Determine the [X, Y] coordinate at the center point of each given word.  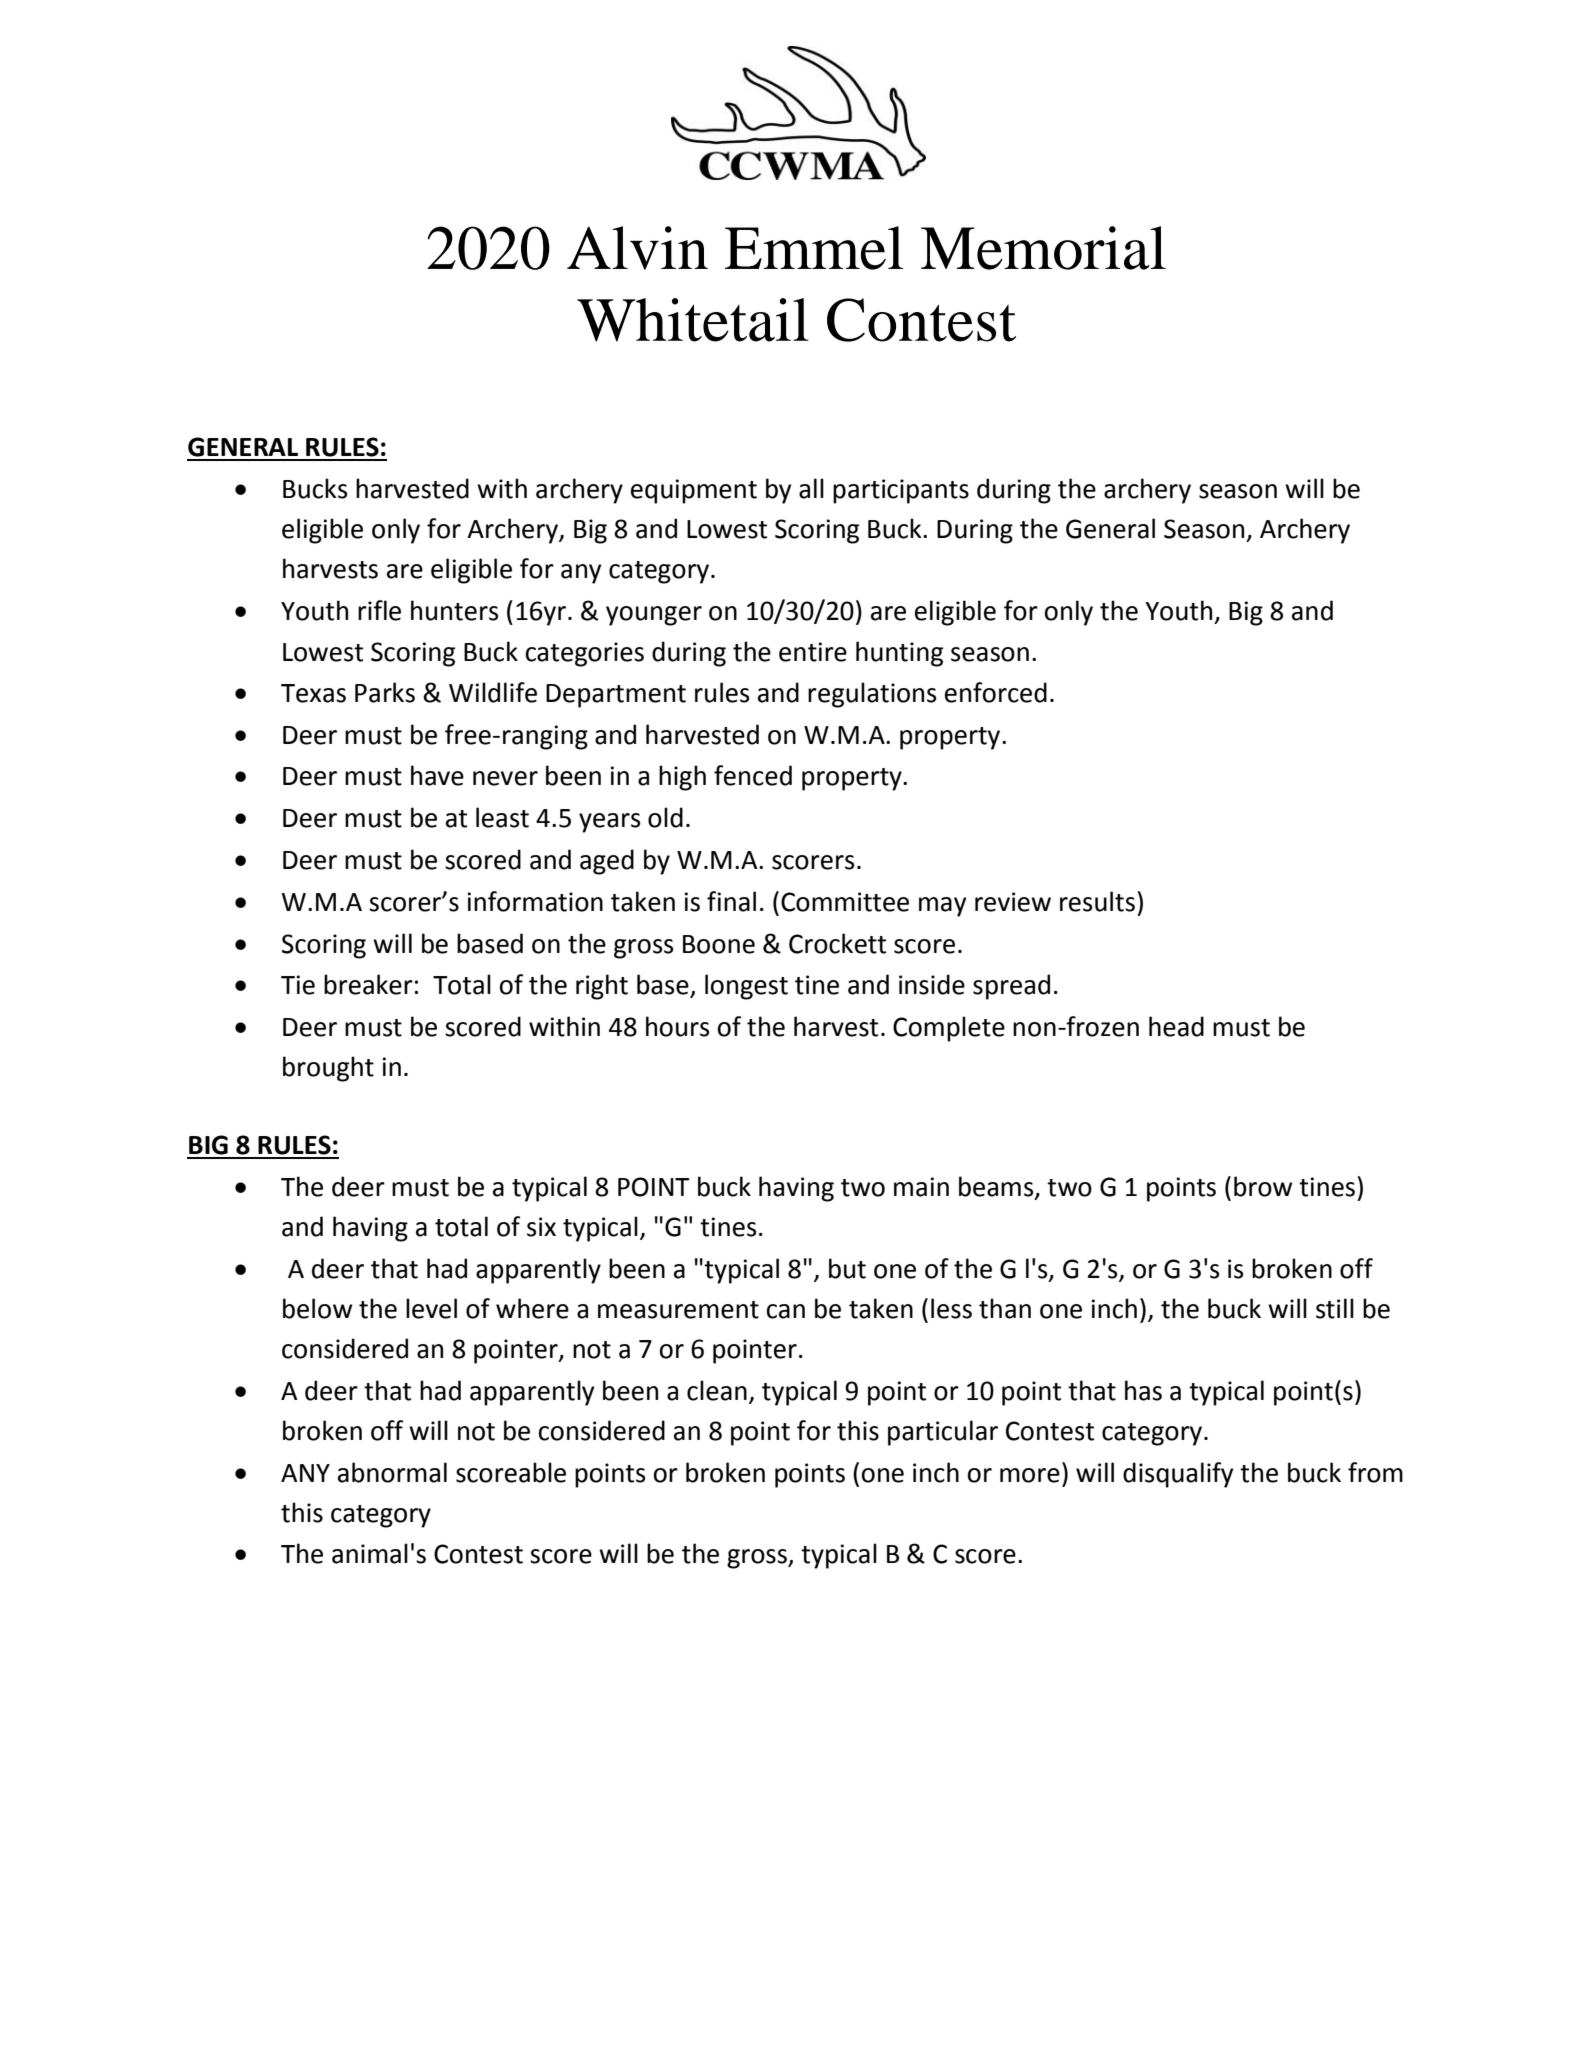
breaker [368, 984]
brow [1263, 1186]
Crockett [837, 943]
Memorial [1043, 248]
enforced [996, 692]
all [811, 488]
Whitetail [693, 320]
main [921, 1187]
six [541, 1227]
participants [901, 491]
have [437, 775]
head [1176, 1026]
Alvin [637, 248]
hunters [454, 610]
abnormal [392, 1472]
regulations [872, 695]
